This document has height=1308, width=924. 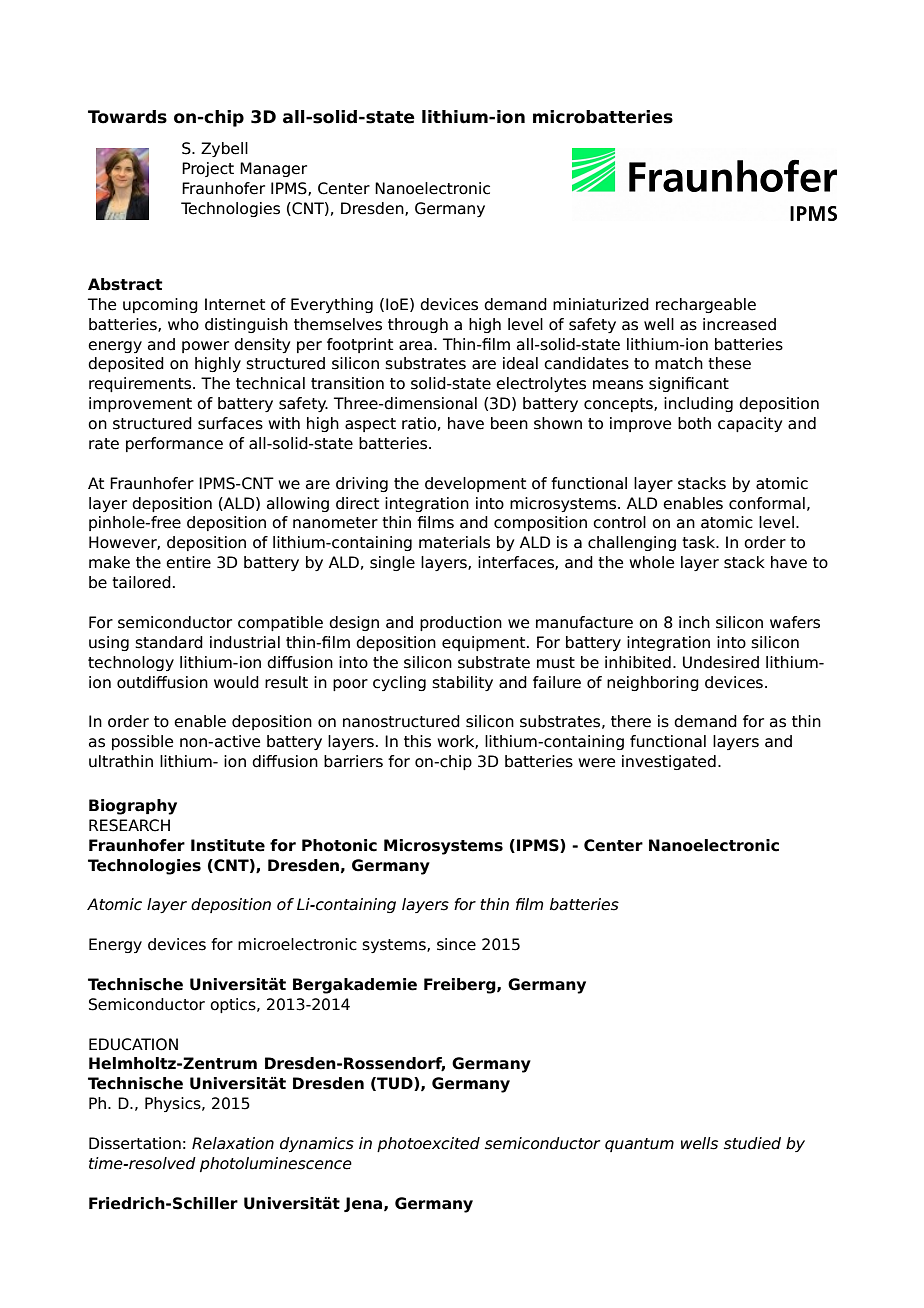 I want to click on Biography, so click(x=133, y=807).
